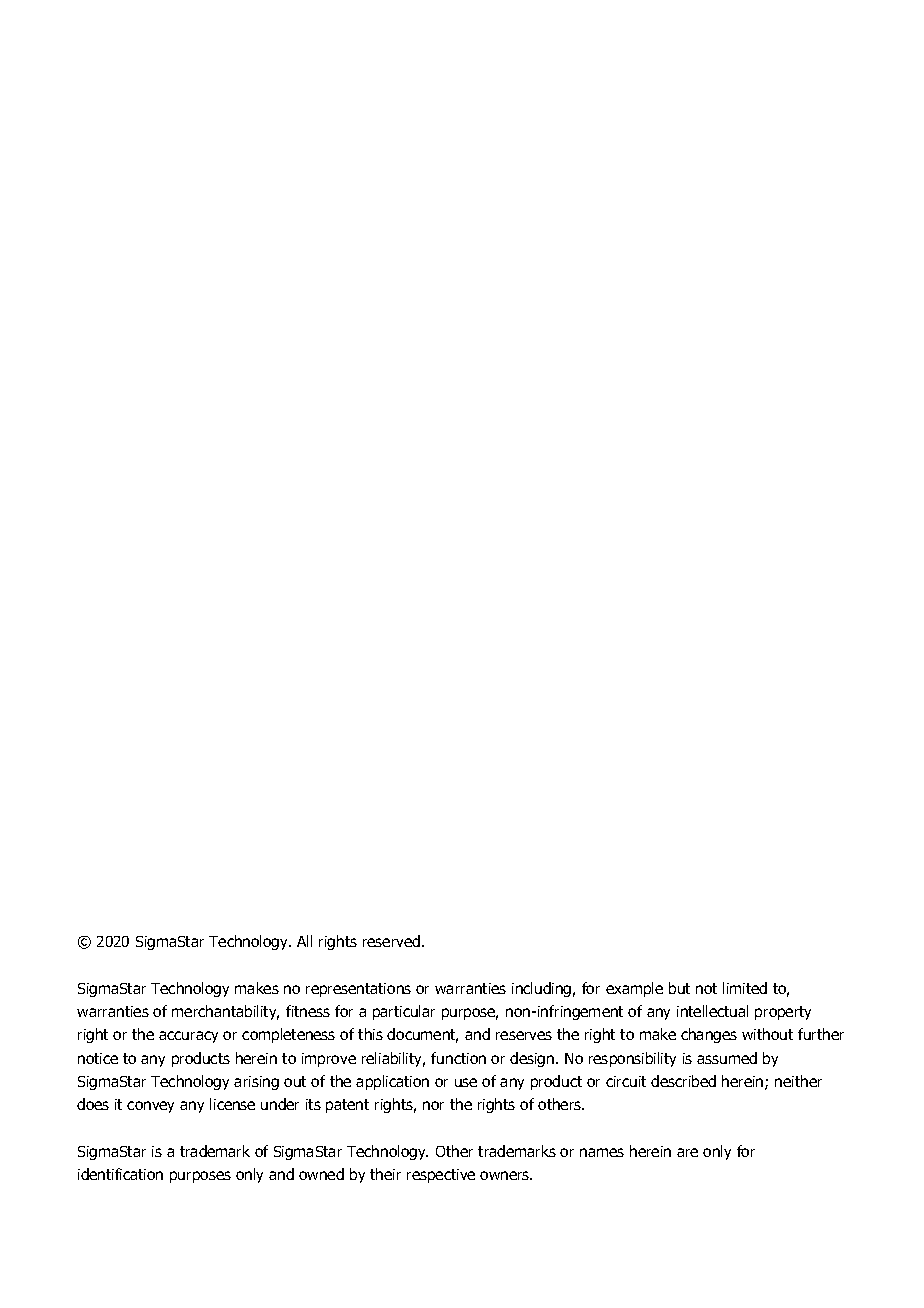 The height and width of the screenshot is (1308, 924). Describe the element at coordinates (120, 1174) in the screenshot. I see `identification` at that location.
